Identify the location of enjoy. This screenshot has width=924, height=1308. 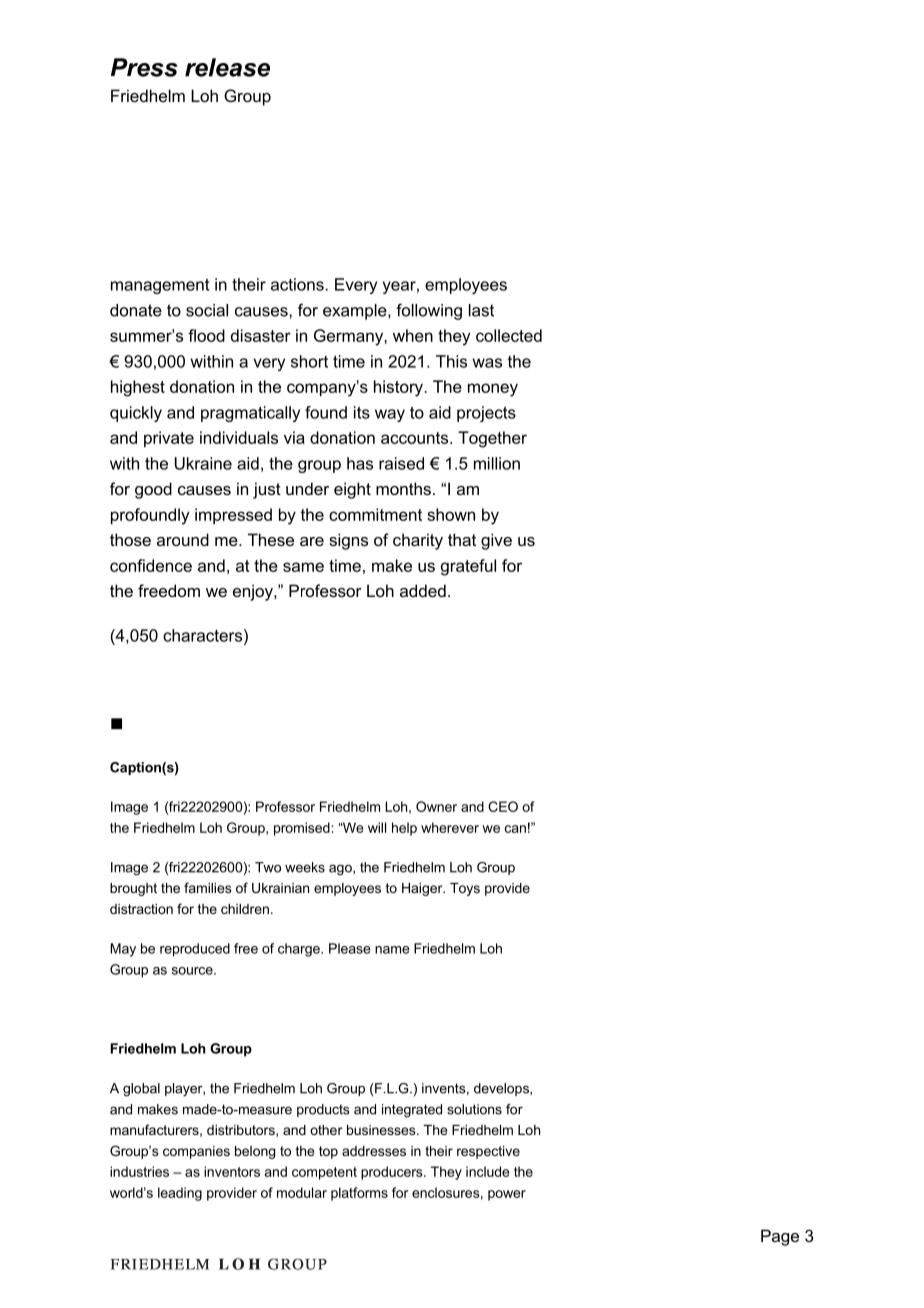
(254, 592).
